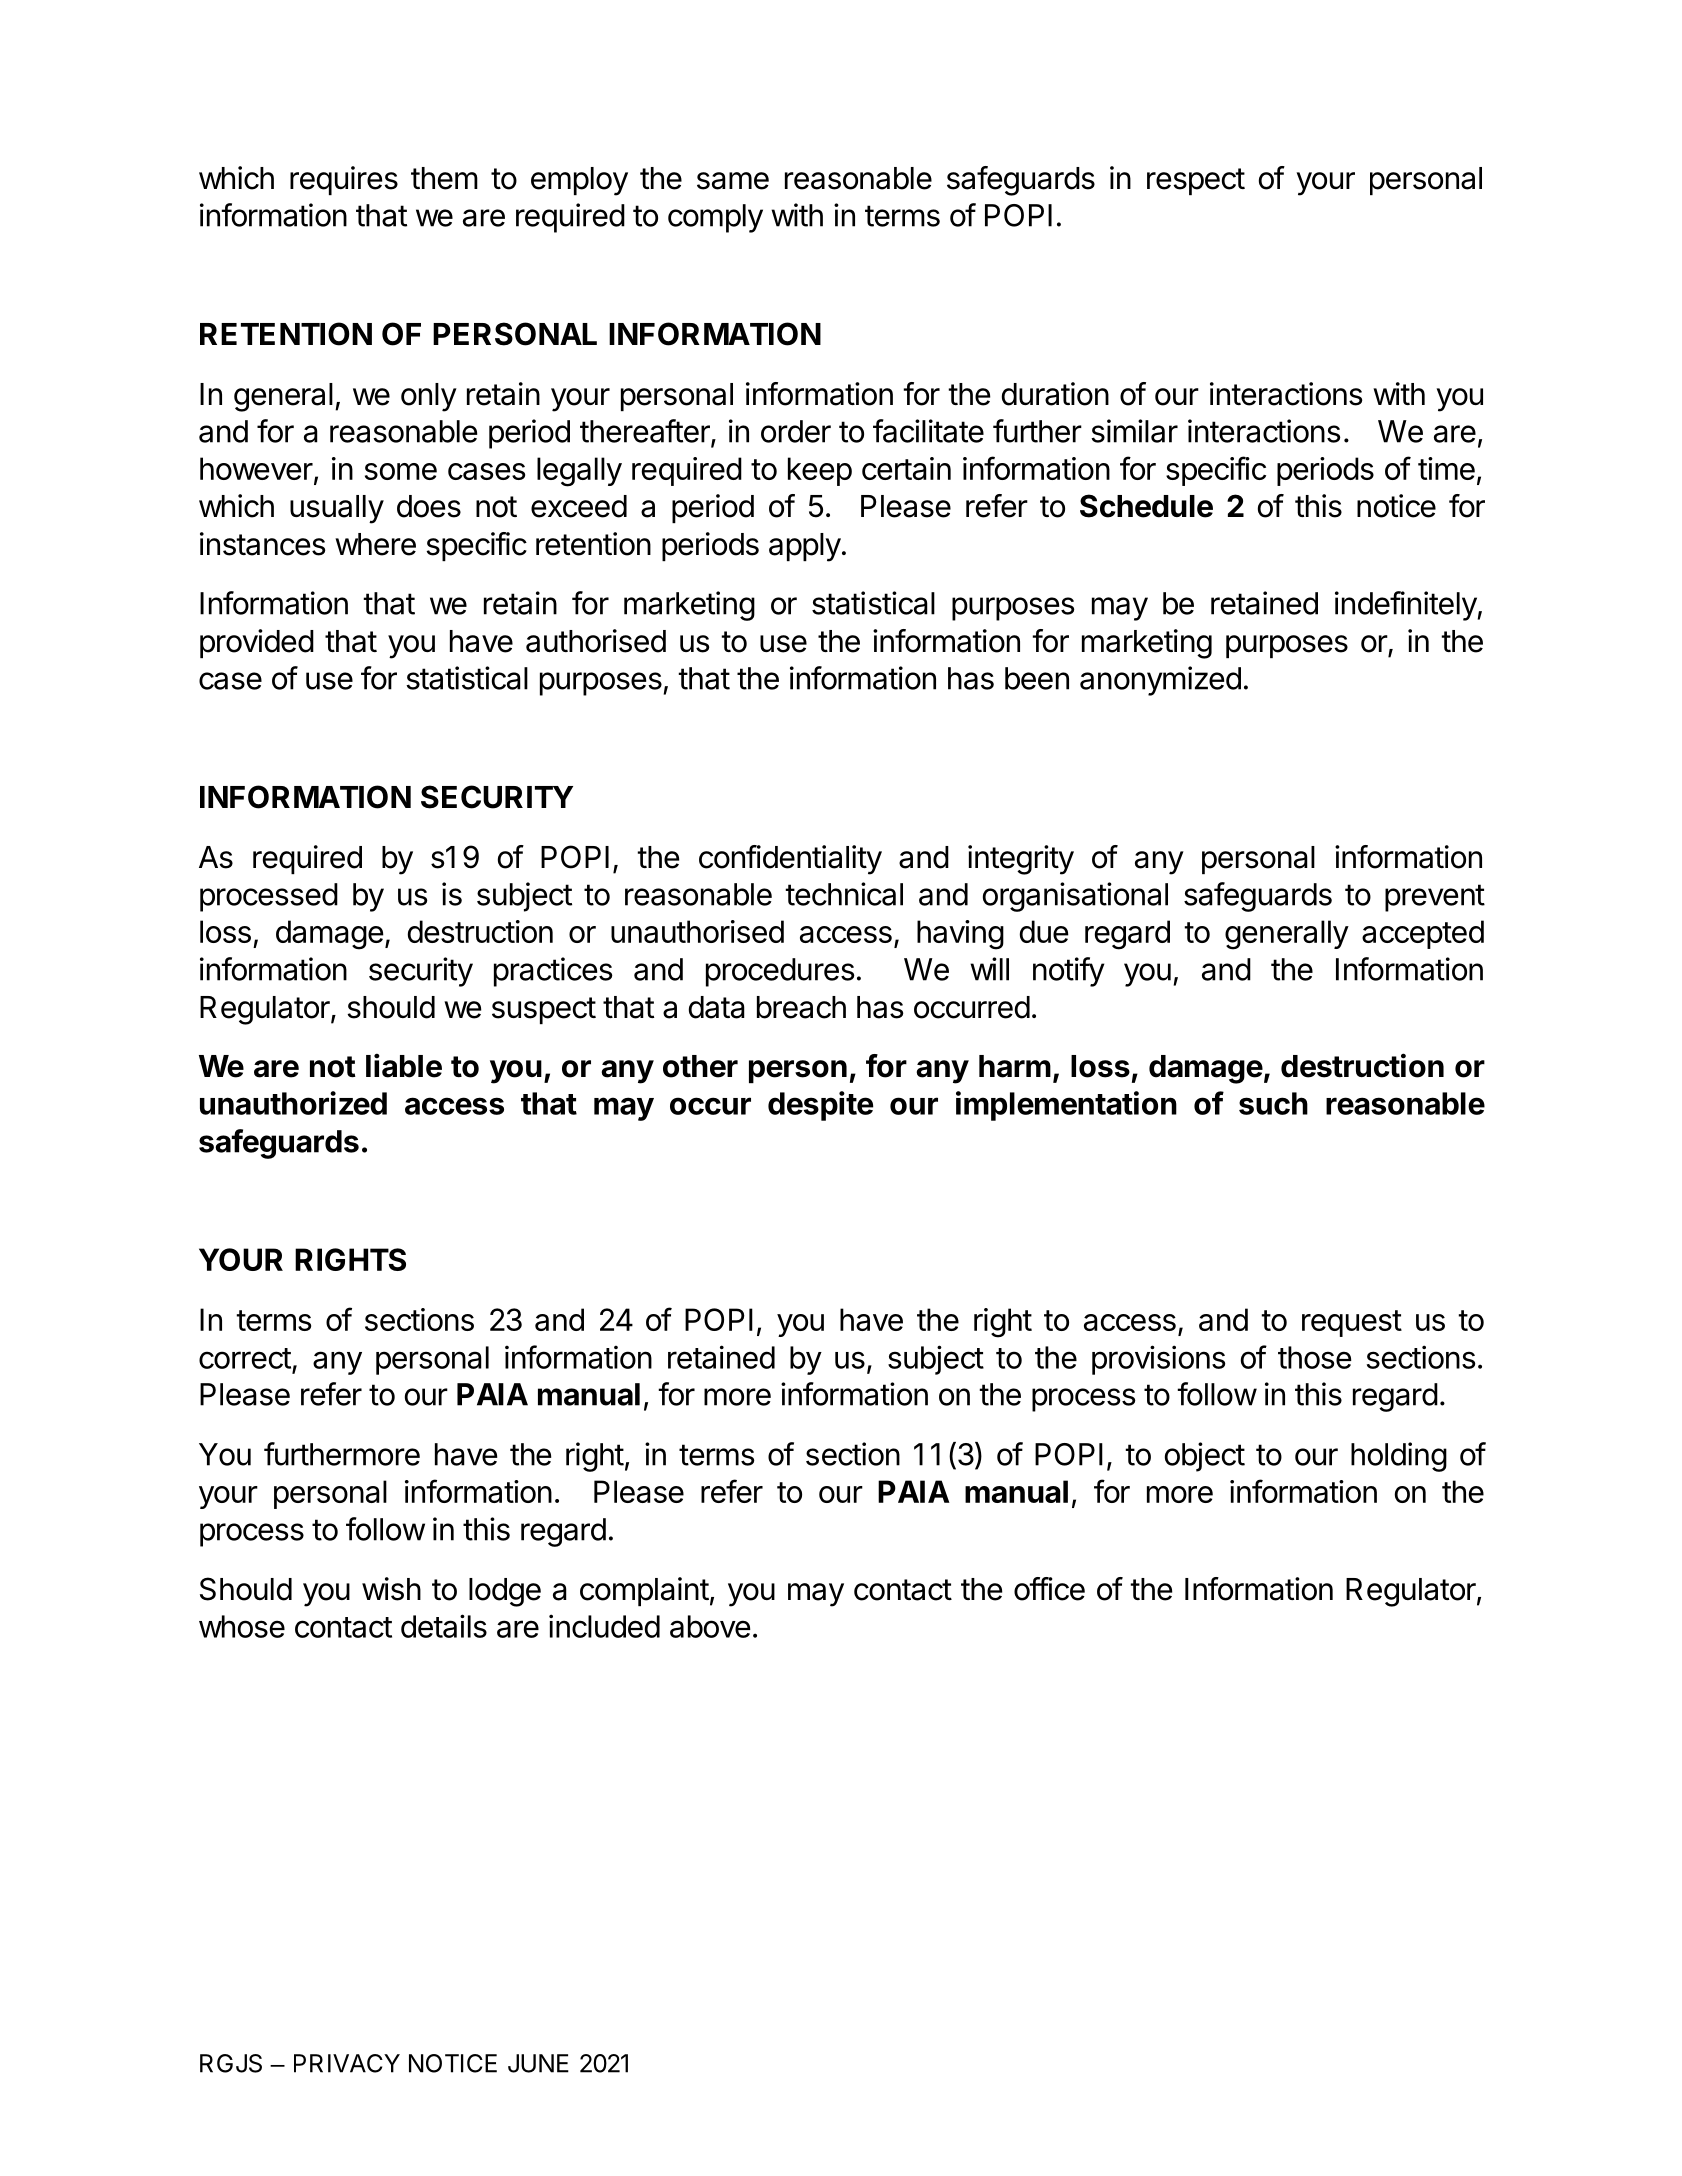 Image resolution: width=1682 pixels, height=2176 pixels. What do you see at coordinates (1315, 1357) in the screenshot?
I see `those` at bounding box center [1315, 1357].
